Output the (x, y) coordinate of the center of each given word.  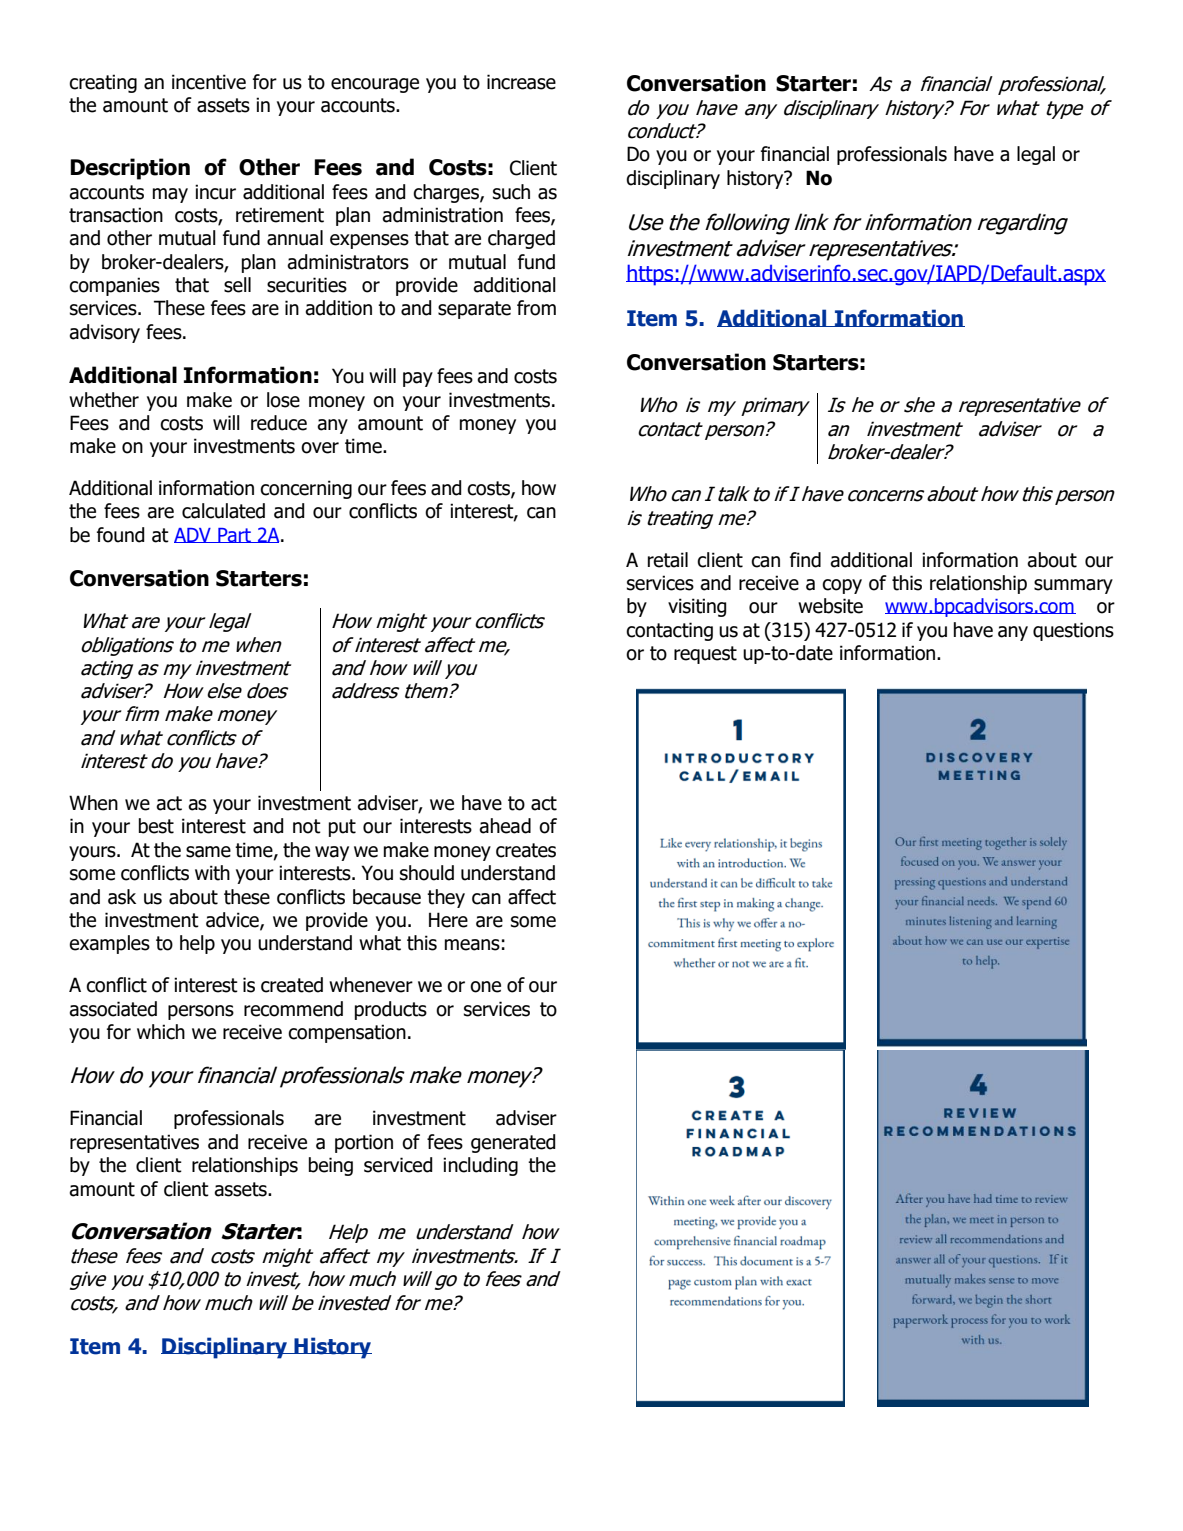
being (331, 1166)
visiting (697, 607)
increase (521, 82)
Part (234, 535)
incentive (209, 82)
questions (1073, 631)
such (511, 192)
